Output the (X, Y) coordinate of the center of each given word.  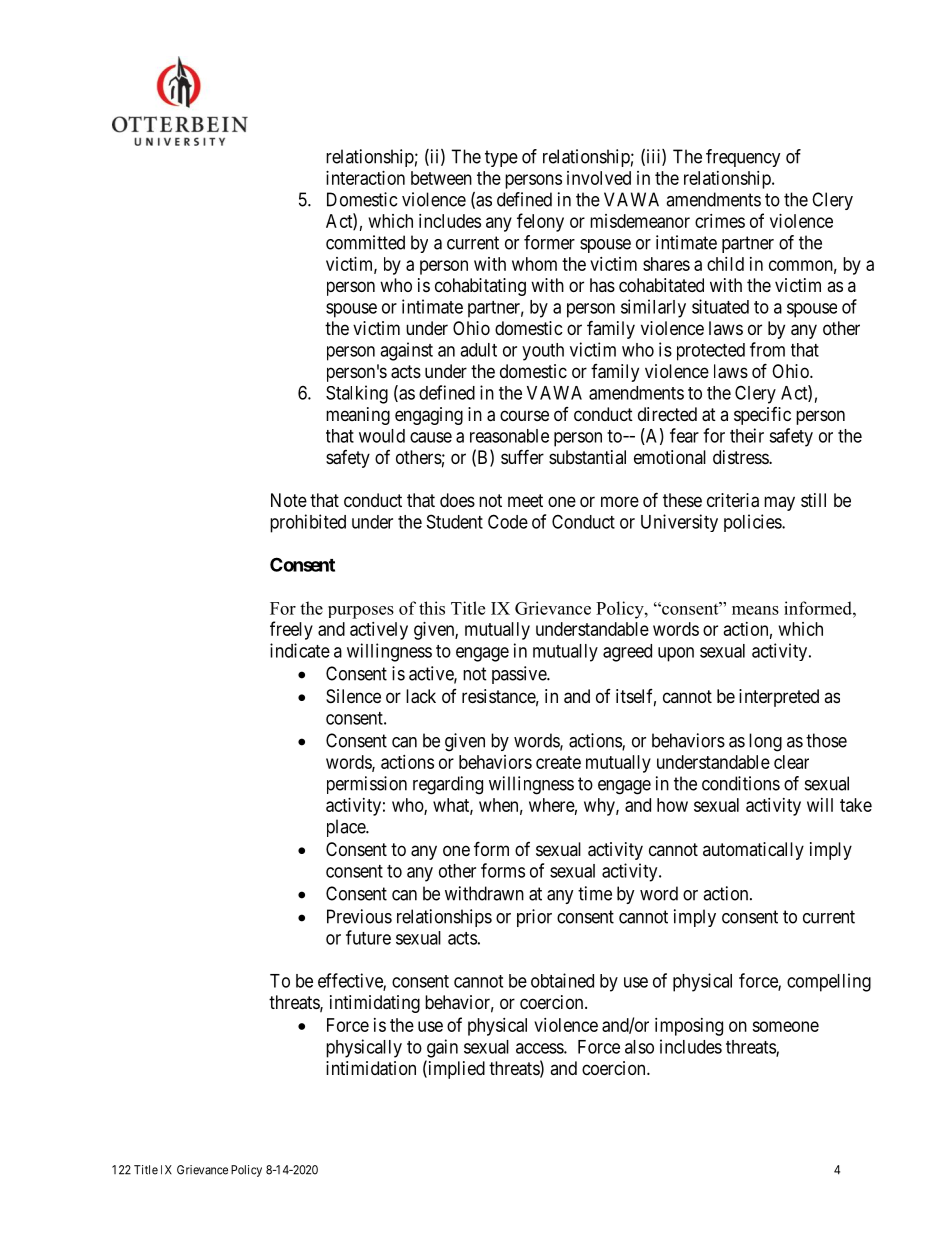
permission (367, 785)
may (779, 503)
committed (365, 242)
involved (599, 178)
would (382, 436)
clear (791, 762)
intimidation (371, 1068)
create (558, 762)
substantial (587, 457)
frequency (743, 158)
